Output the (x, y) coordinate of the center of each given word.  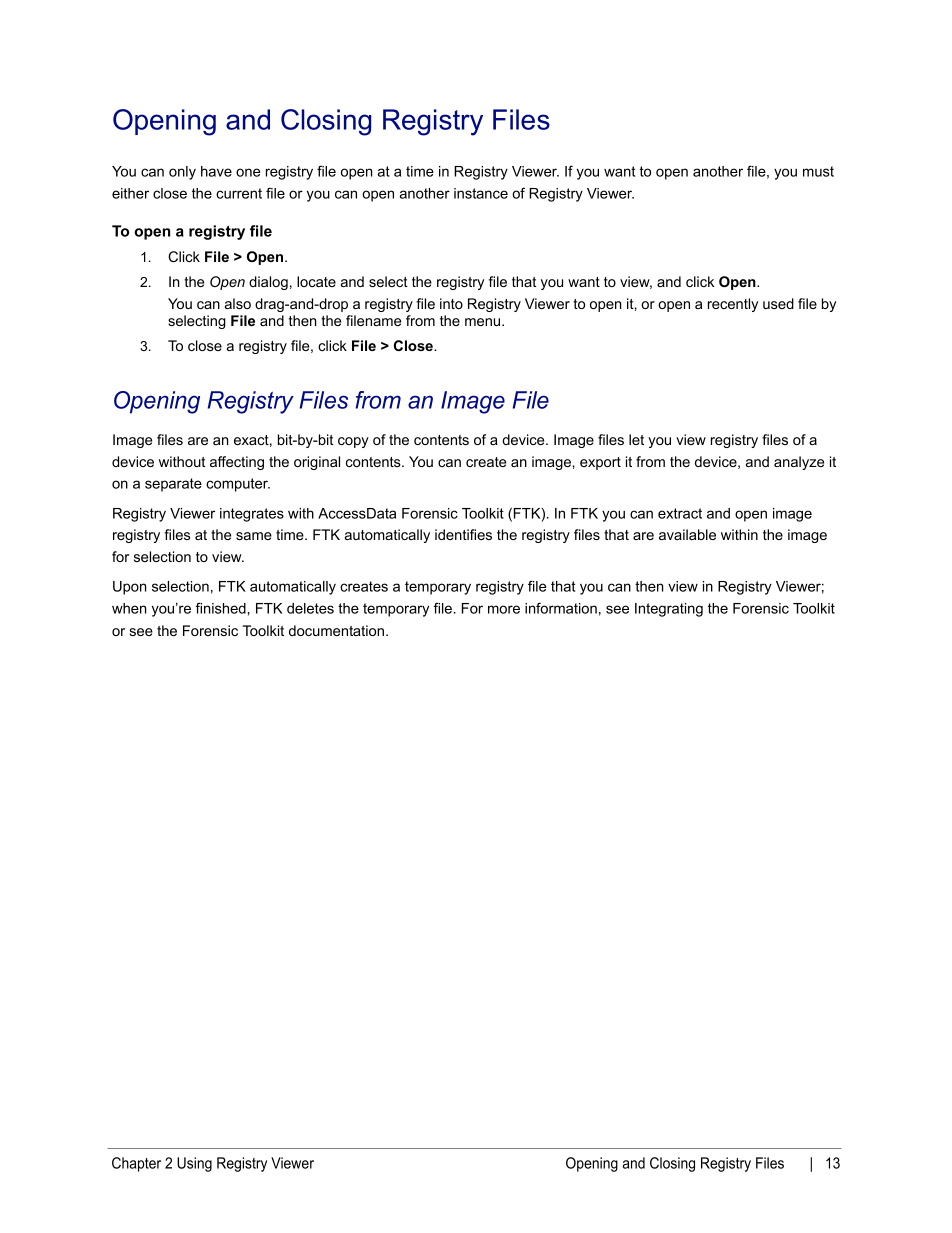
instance (481, 193)
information (561, 608)
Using (194, 1164)
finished (220, 608)
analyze (799, 463)
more (504, 609)
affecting (237, 463)
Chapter (136, 1164)
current (239, 193)
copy (353, 442)
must (818, 171)
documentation (336, 630)
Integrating (669, 610)
